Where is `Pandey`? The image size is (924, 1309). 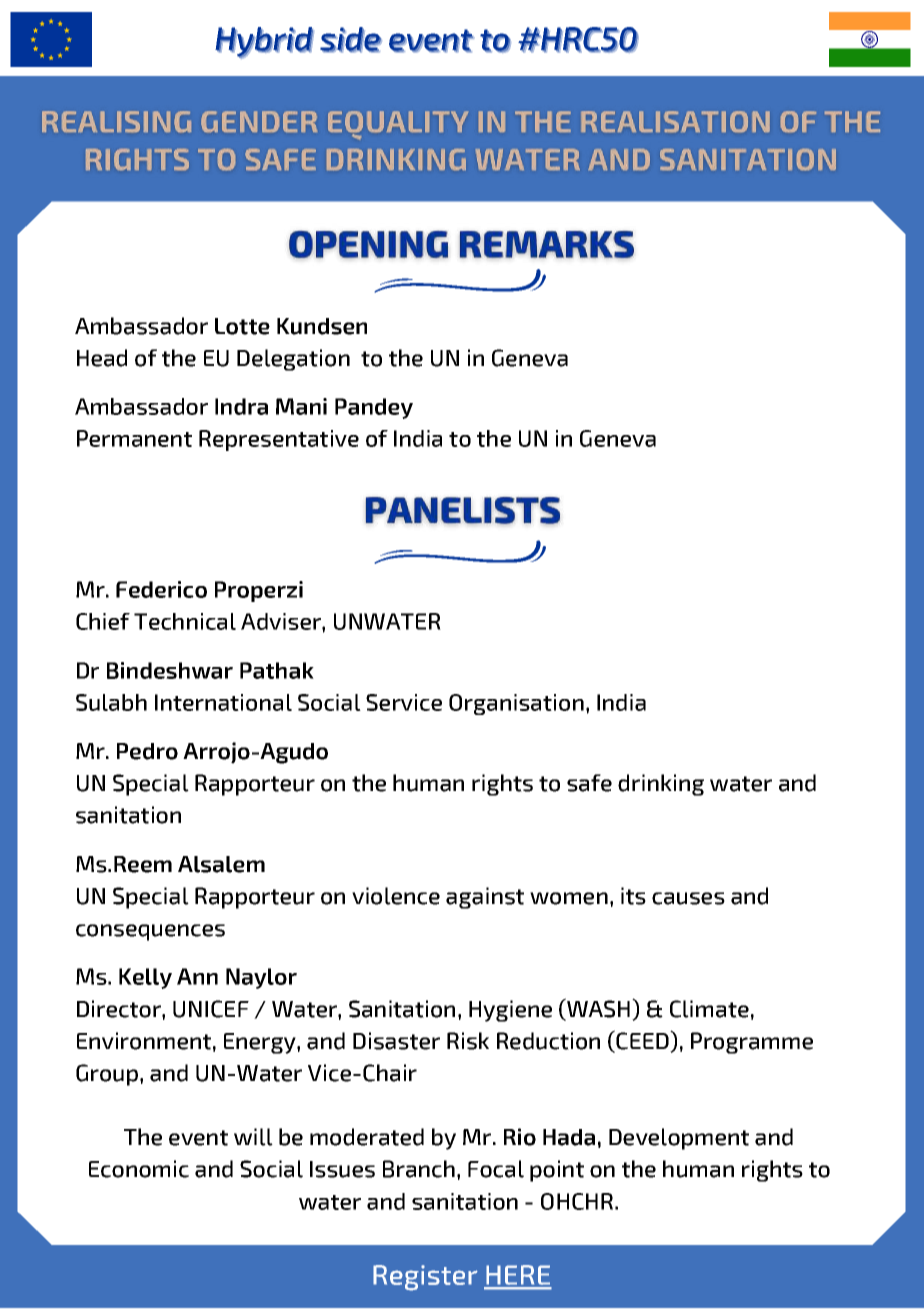
Pandey is located at coordinates (374, 408).
